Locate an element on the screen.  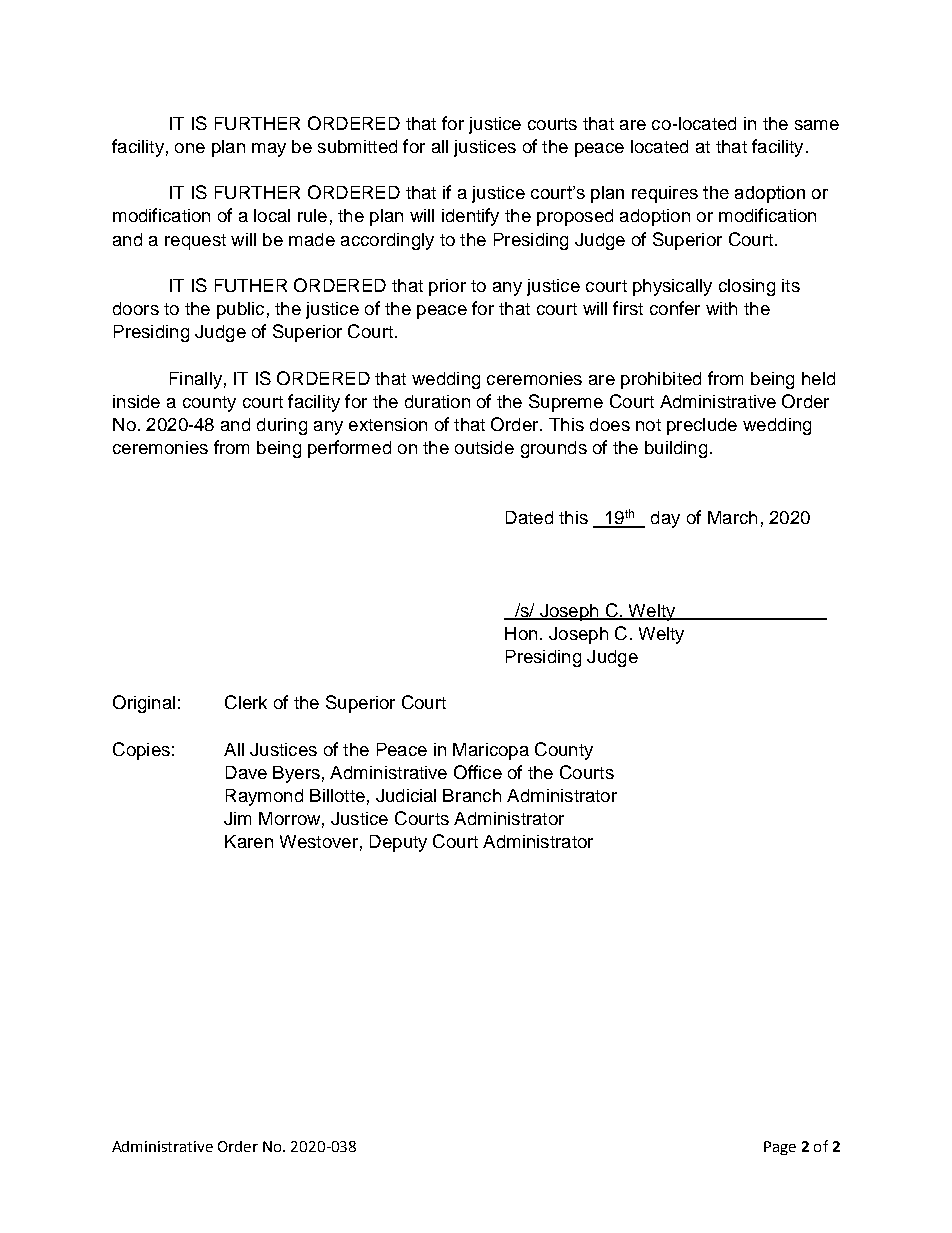
Karen is located at coordinates (249, 841).
